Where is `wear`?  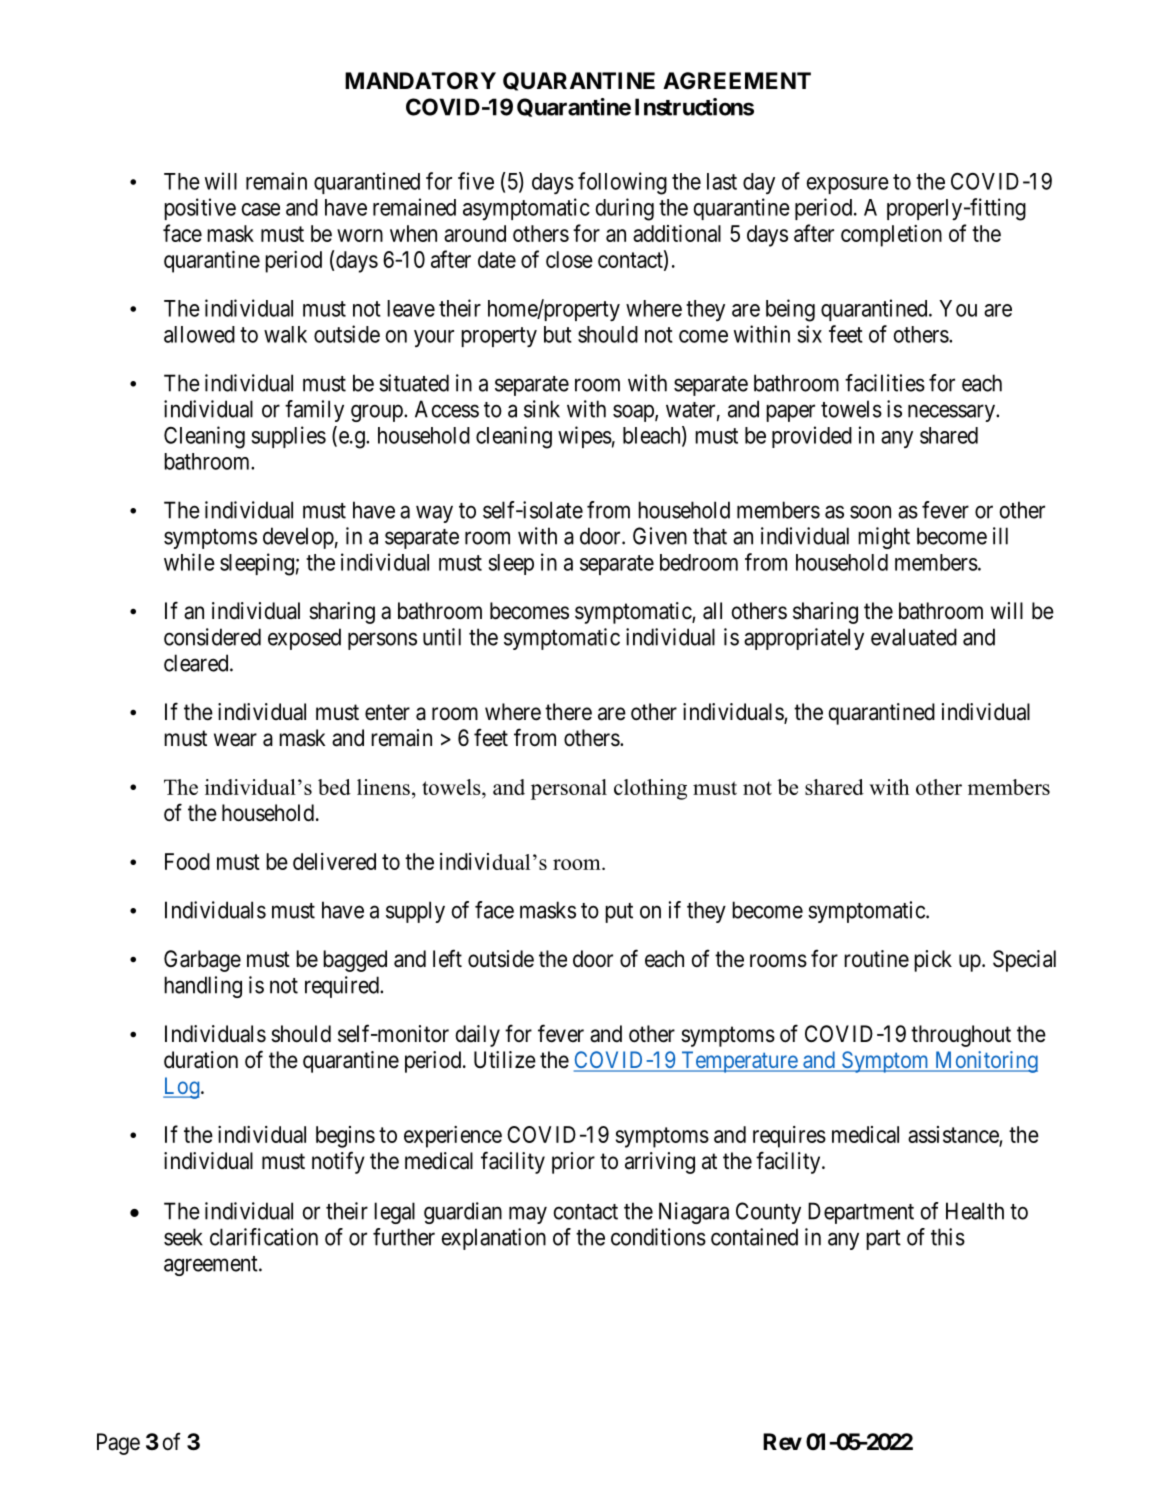 wear is located at coordinates (235, 740).
